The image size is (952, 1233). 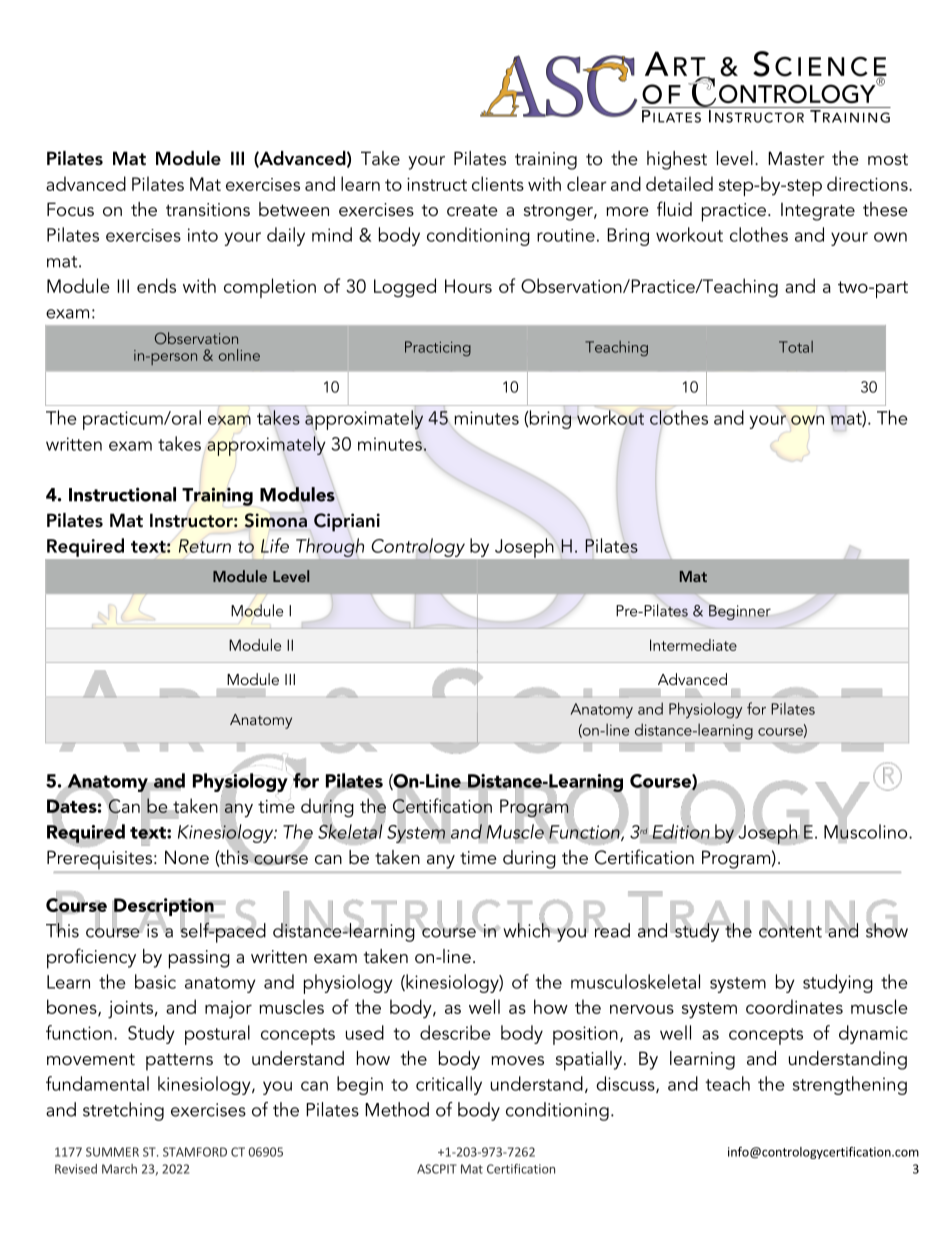 What do you see at coordinates (208, 210) in the screenshot?
I see `transitions` at bounding box center [208, 210].
